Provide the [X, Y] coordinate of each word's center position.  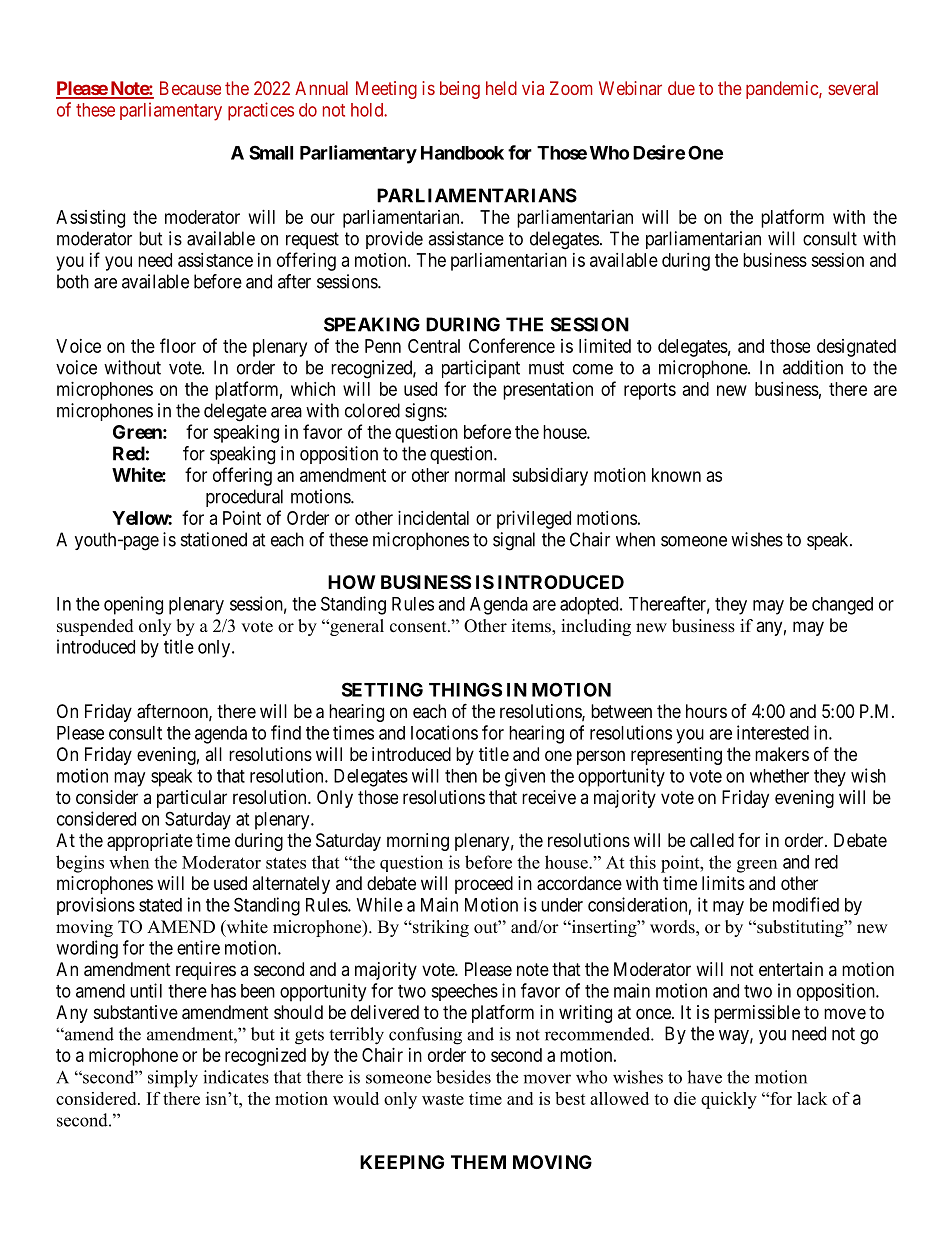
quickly [729, 1100]
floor [178, 345]
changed [842, 606]
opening [133, 605]
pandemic [783, 90]
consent [419, 627]
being [460, 90]
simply [173, 1079]
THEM [478, 1162]
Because [190, 88]
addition [813, 367]
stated [160, 905]
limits [723, 883]
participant [481, 369]
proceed [484, 885]
